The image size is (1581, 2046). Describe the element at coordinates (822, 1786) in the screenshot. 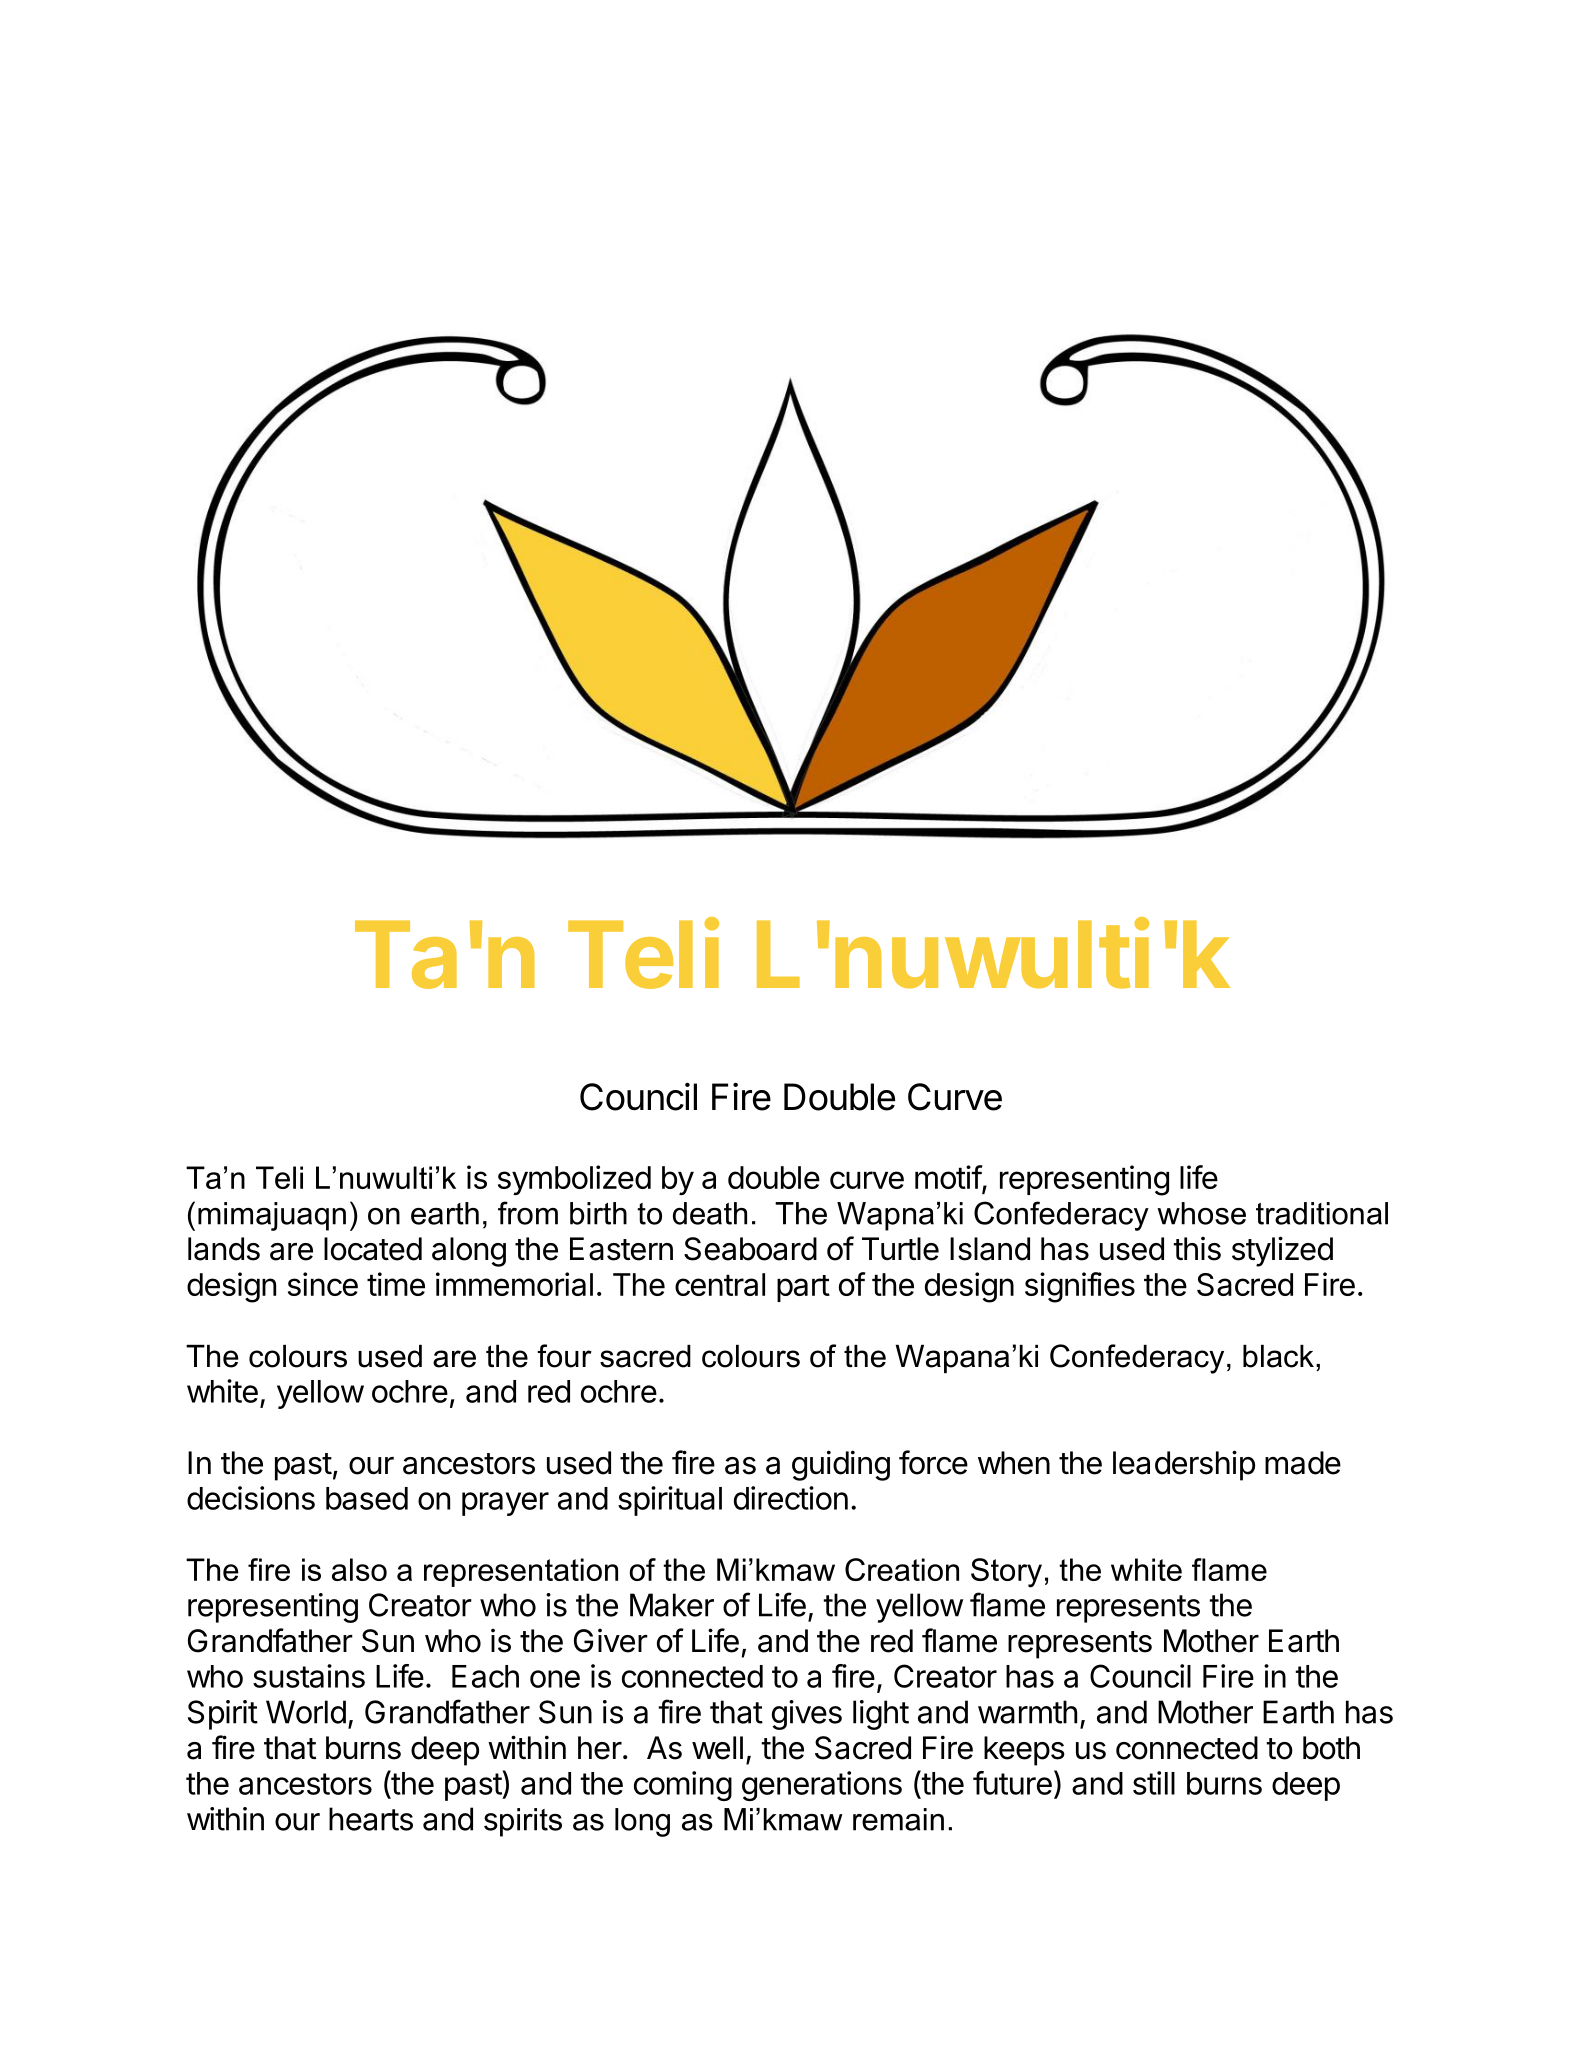

I see `generations` at that location.
